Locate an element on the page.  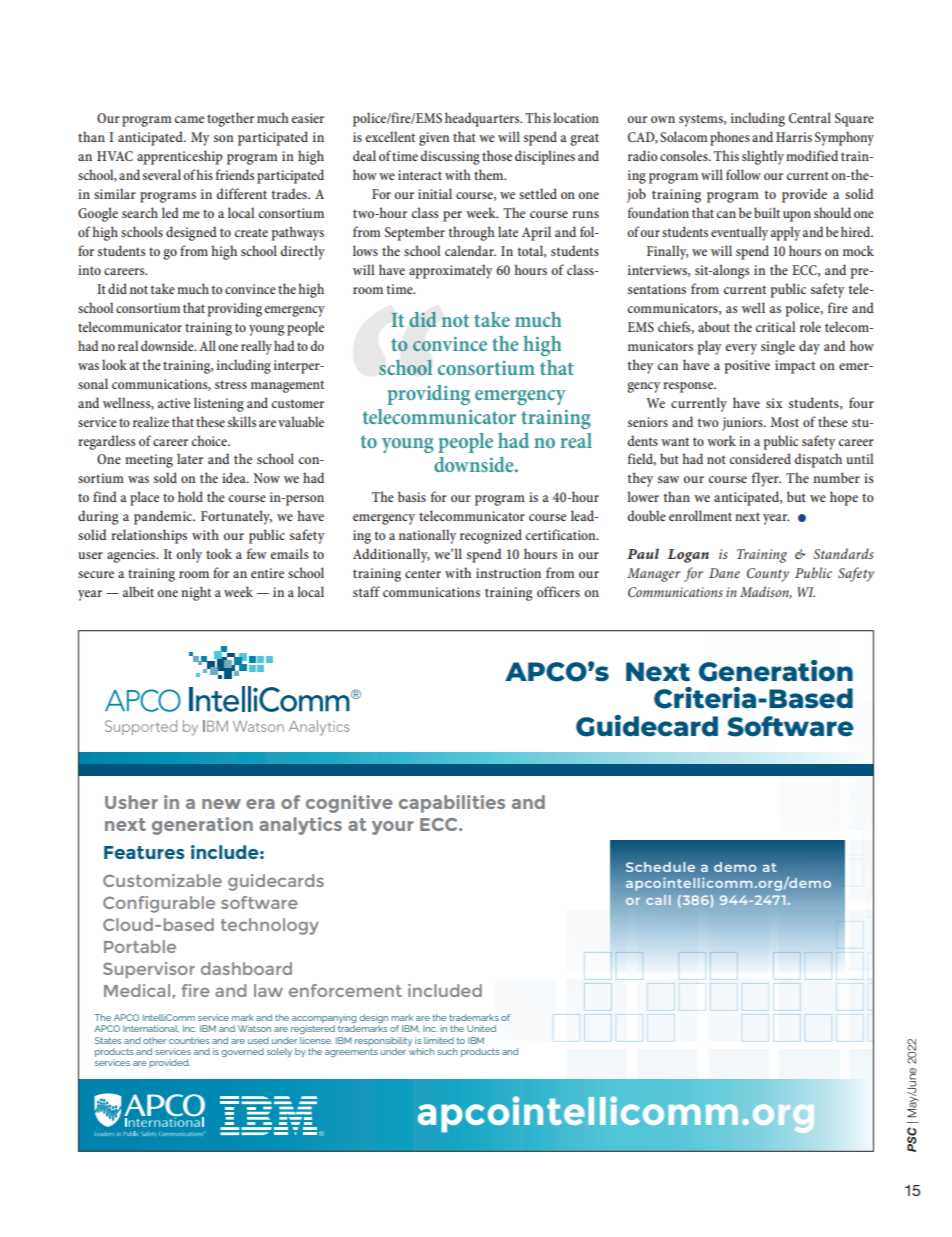
countries is located at coordinates (189, 1040).
